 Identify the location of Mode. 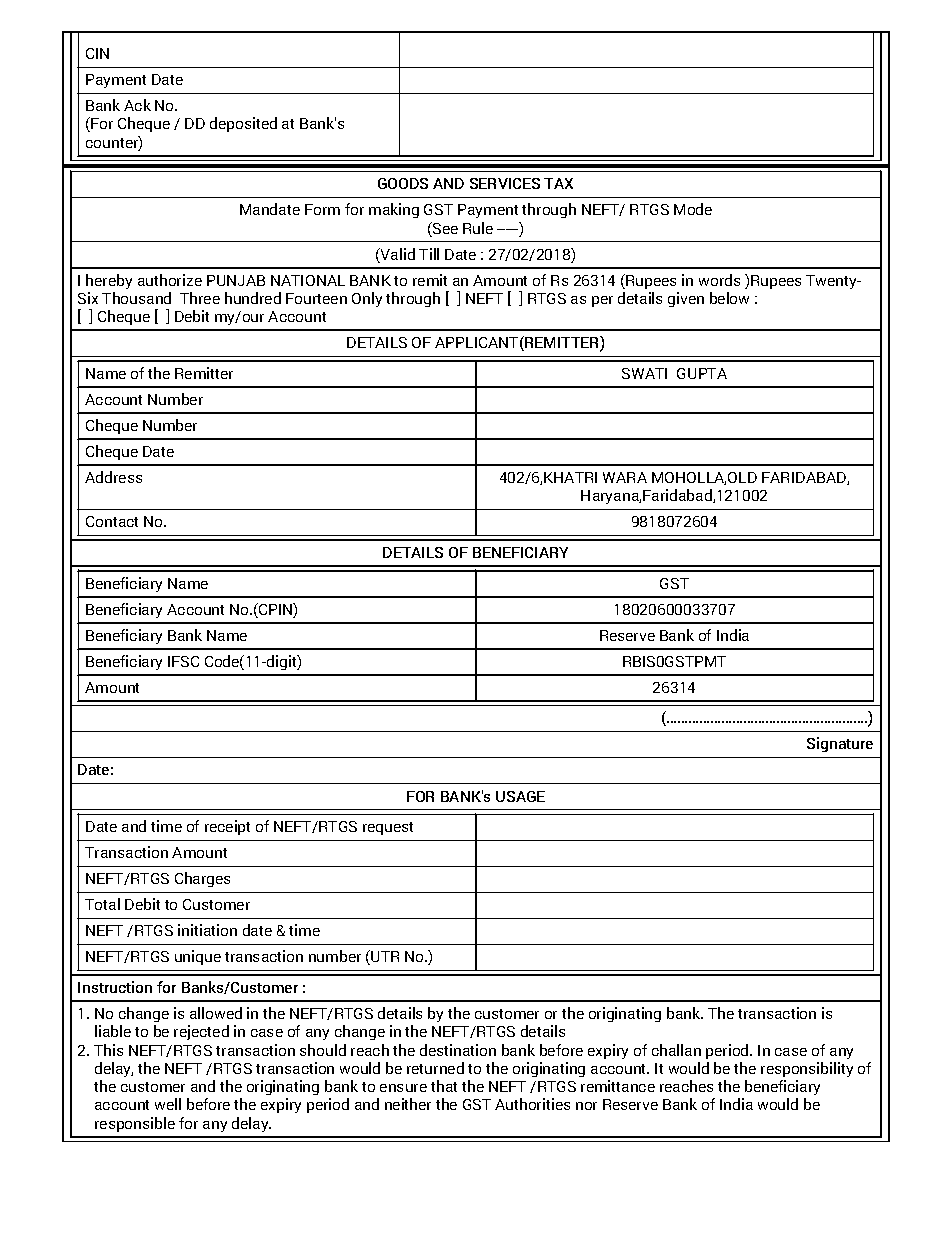
(693, 209).
